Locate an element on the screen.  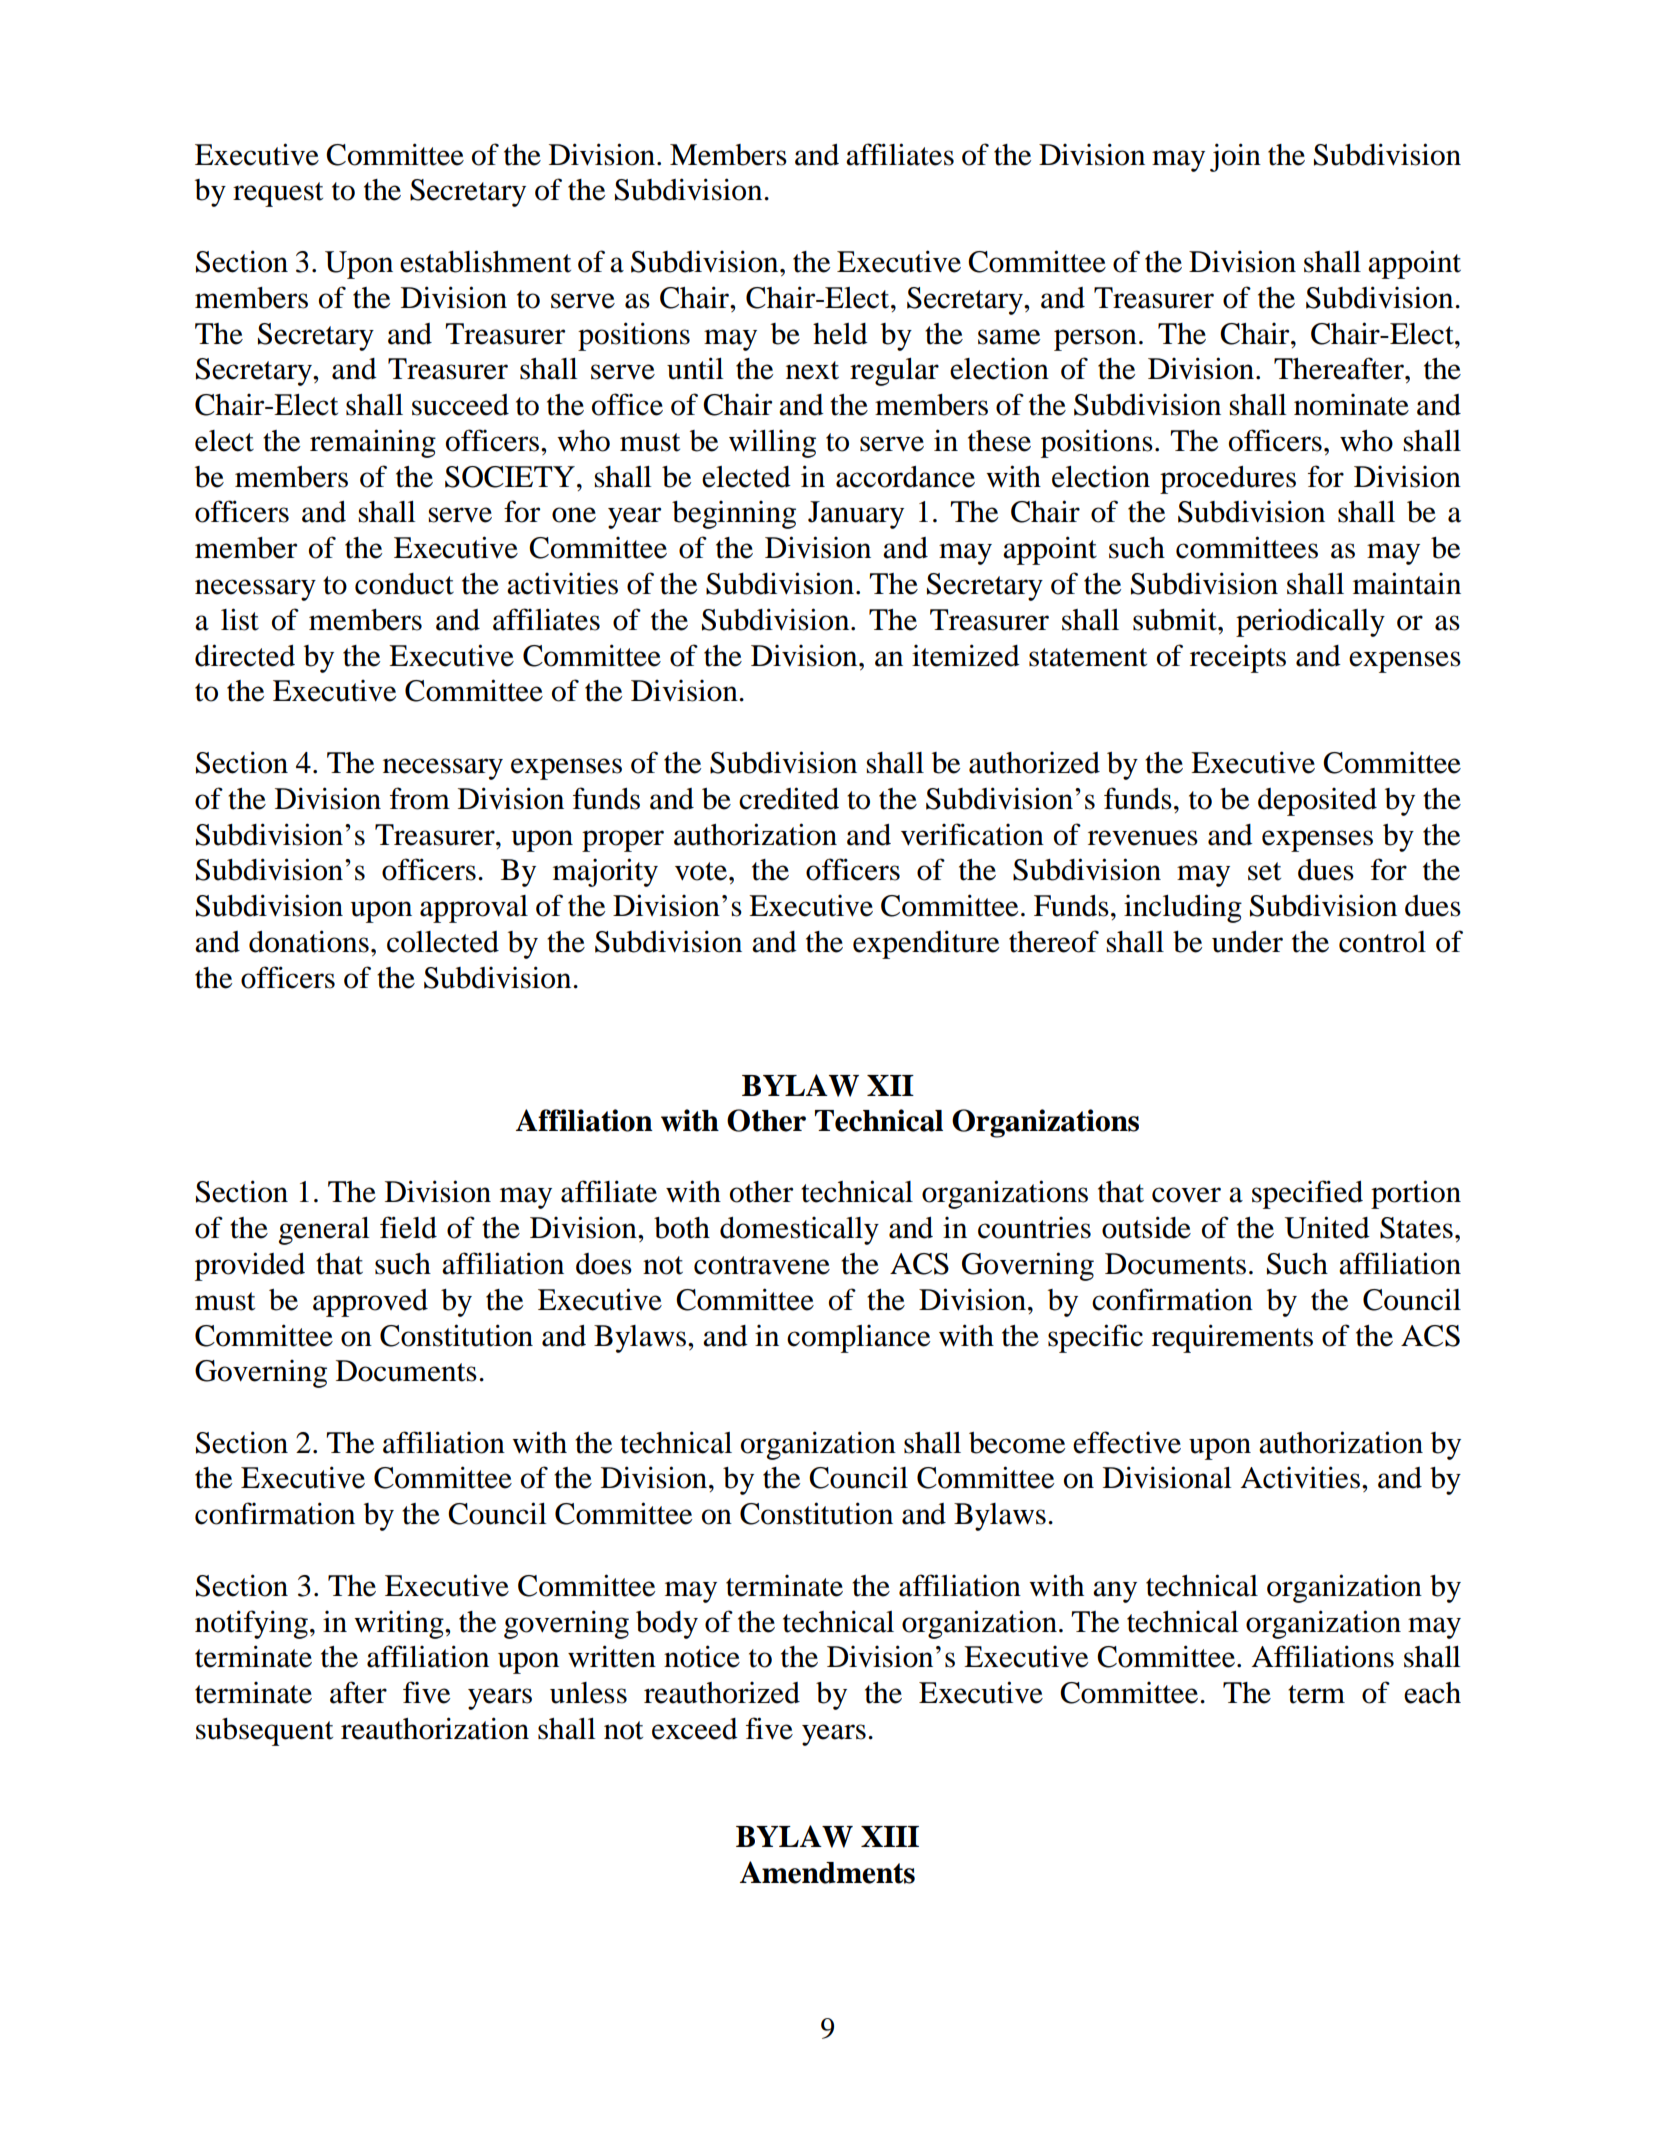
subsequent is located at coordinates (264, 1732).
